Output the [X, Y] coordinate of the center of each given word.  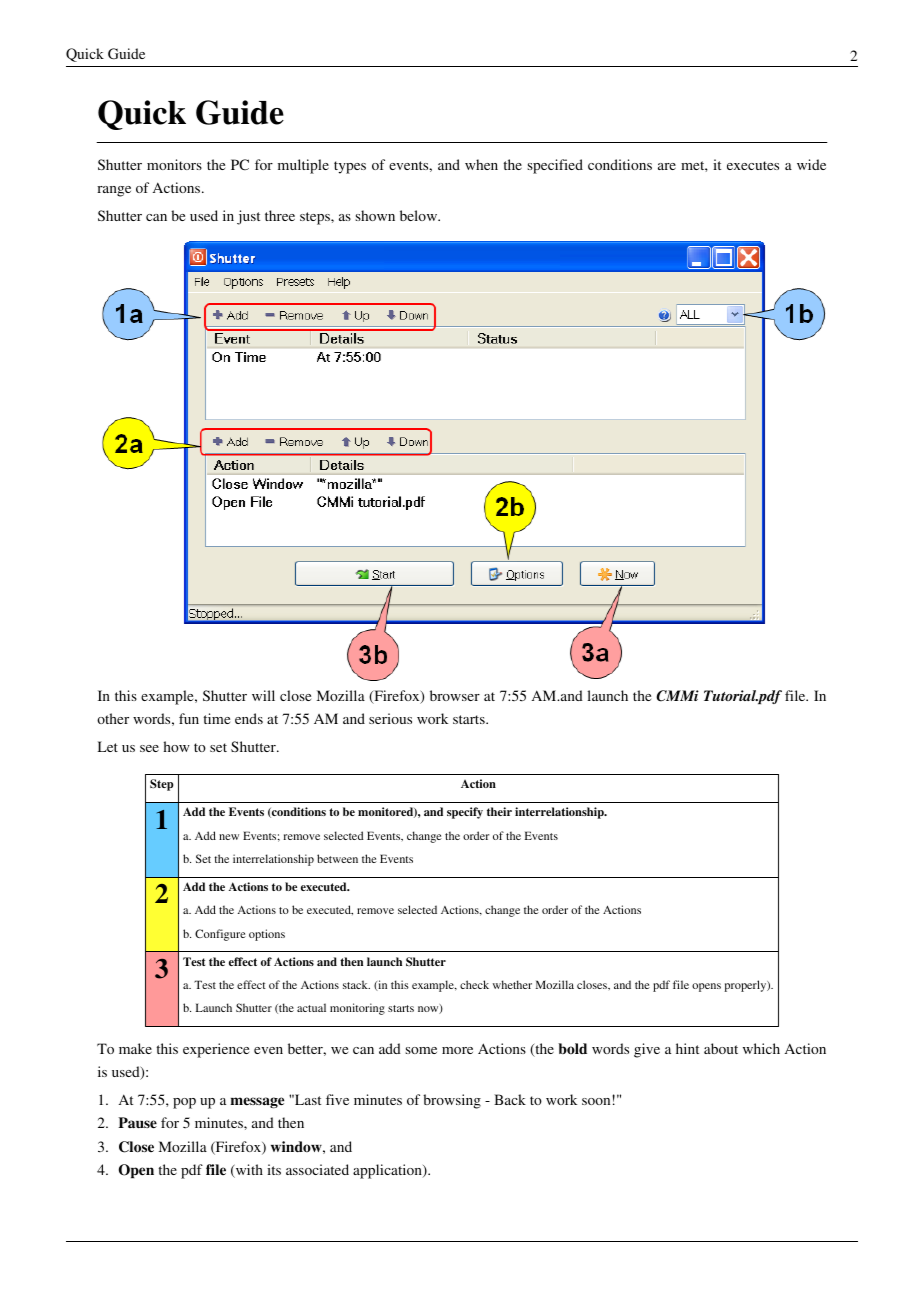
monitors [174, 164]
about [721, 1048]
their [499, 811]
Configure [220, 935]
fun [189, 718]
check [474, 984]
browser [455, 695]
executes [753, 165]
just [248, 217]
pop [184, 1103]
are [667, 166]
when [481, 164]
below [420, 215]
